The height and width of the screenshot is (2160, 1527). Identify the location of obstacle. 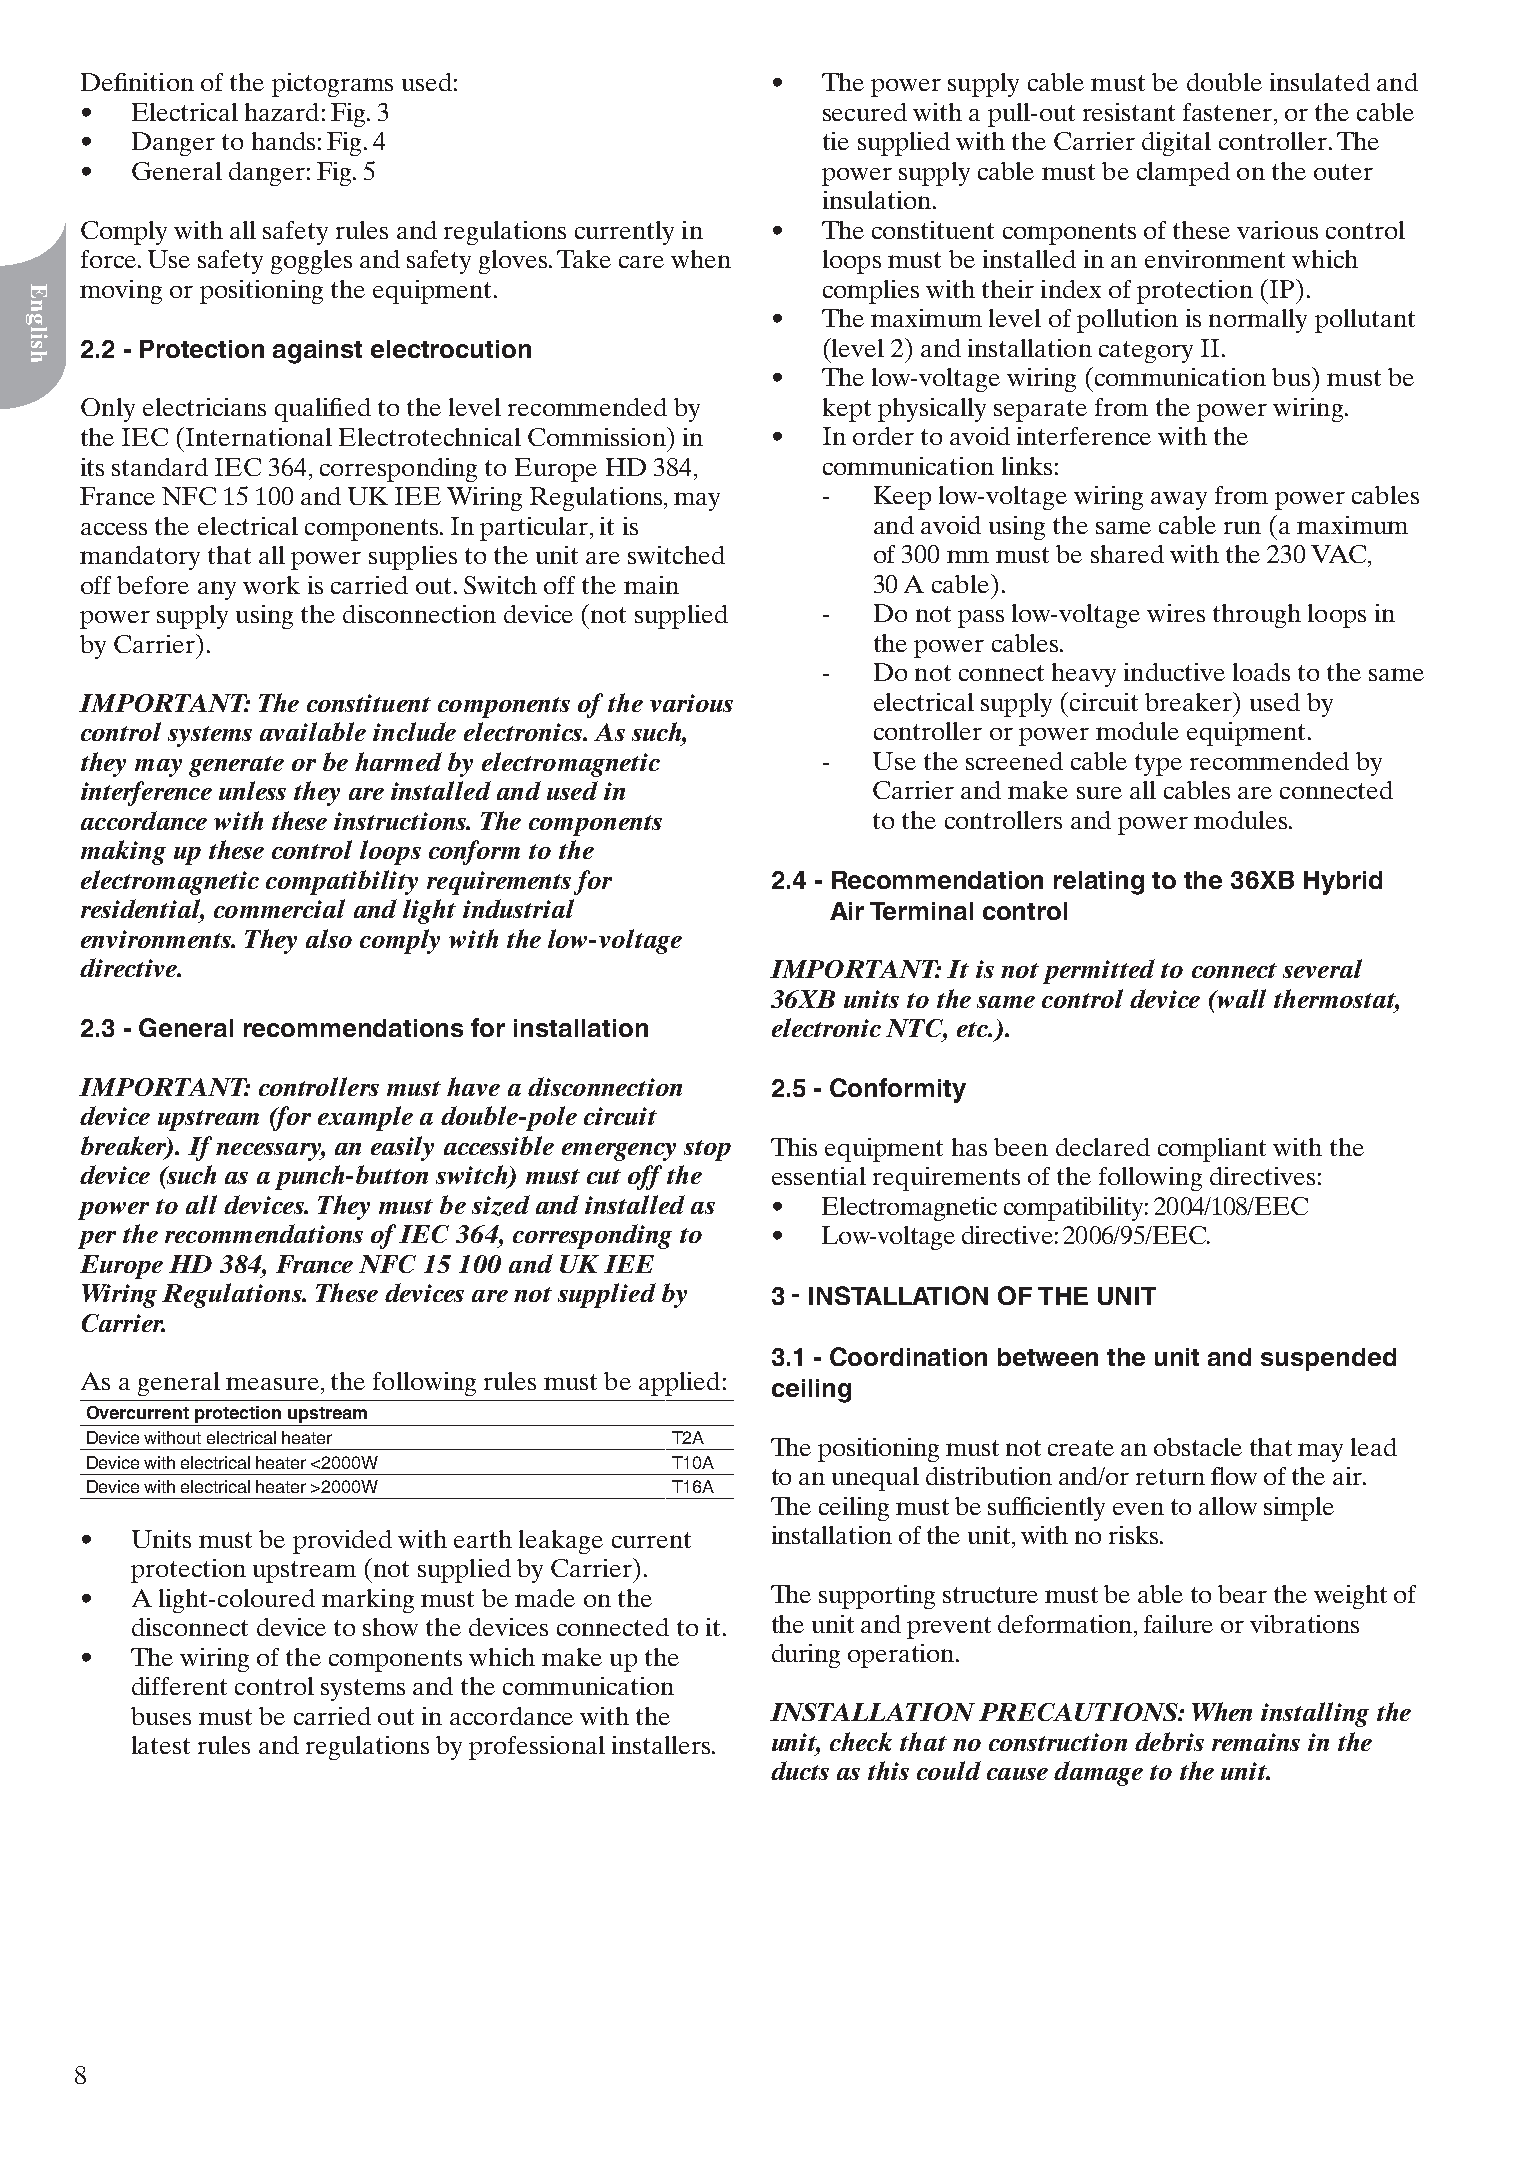
(1198, 1447).
